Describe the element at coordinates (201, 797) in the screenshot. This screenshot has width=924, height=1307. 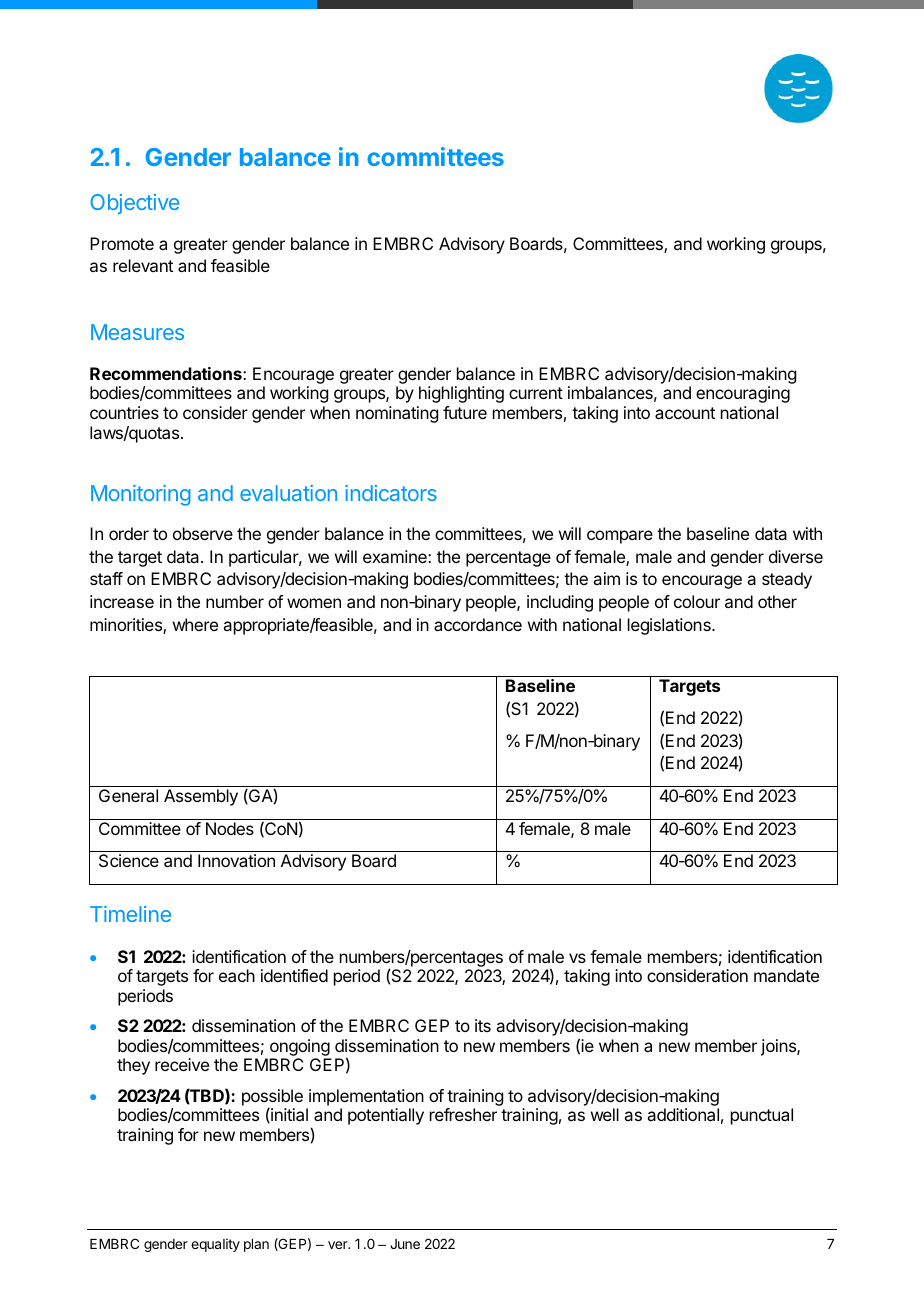
I see `Assembly` at that location.
